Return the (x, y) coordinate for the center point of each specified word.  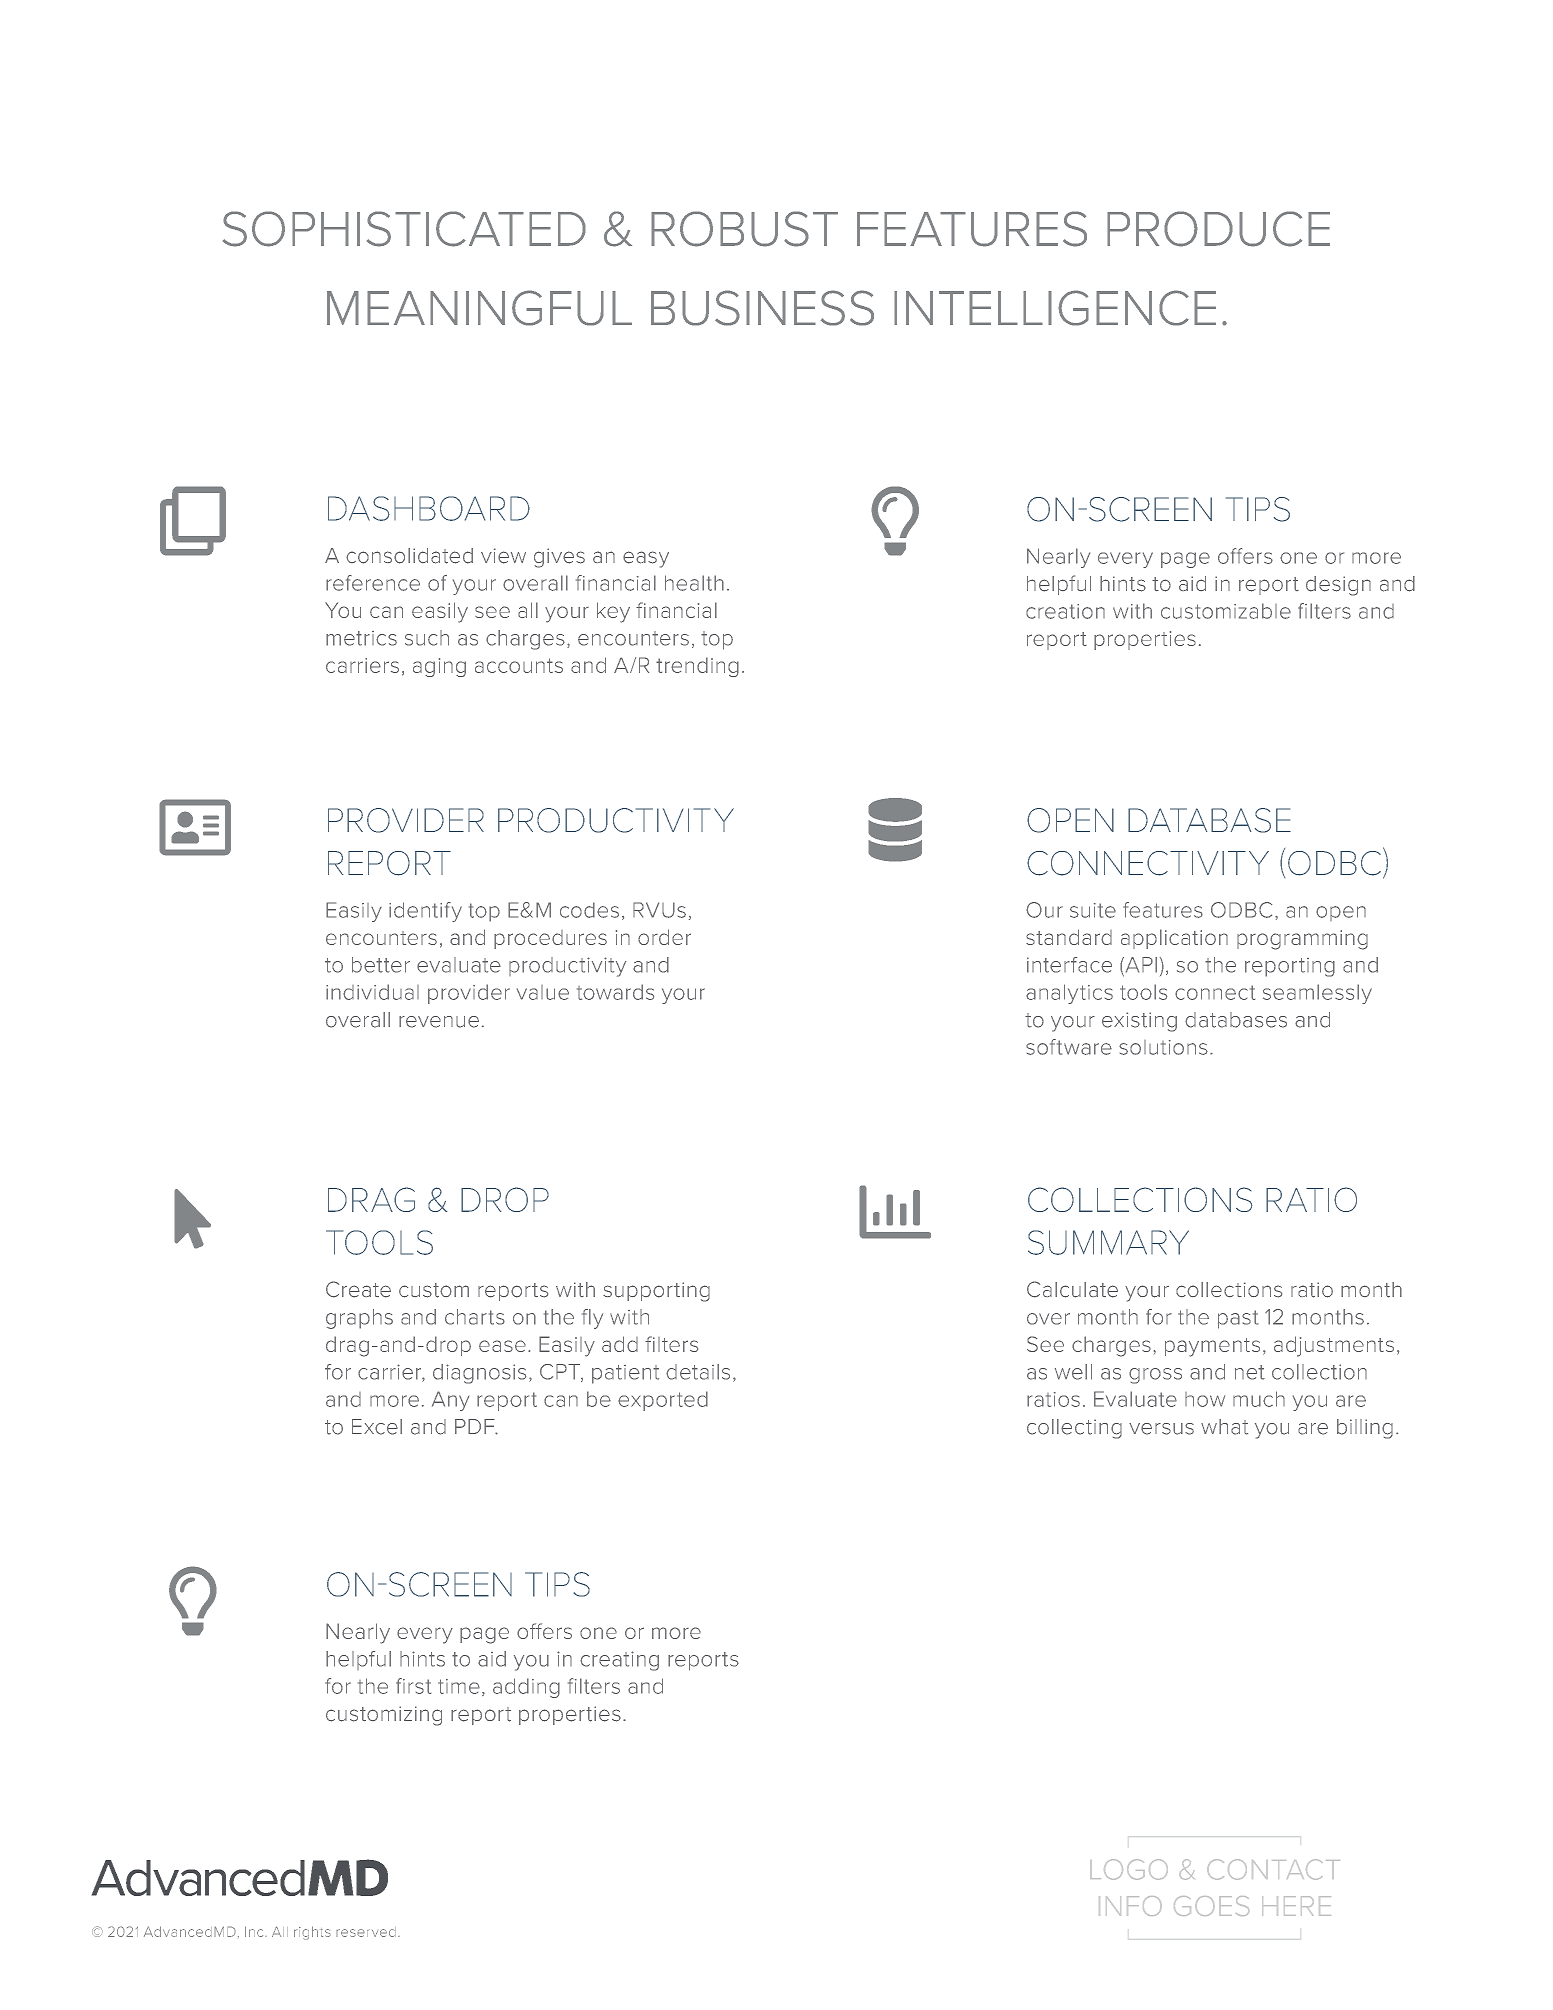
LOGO (1129, 1869)
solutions (1163, 1047)
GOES (1212, 1906)
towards (615, 992)
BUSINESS (762, 308)
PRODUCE (1218, 229)
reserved (366, 1932)
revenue (439, 1022)
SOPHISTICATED (404, 229)
